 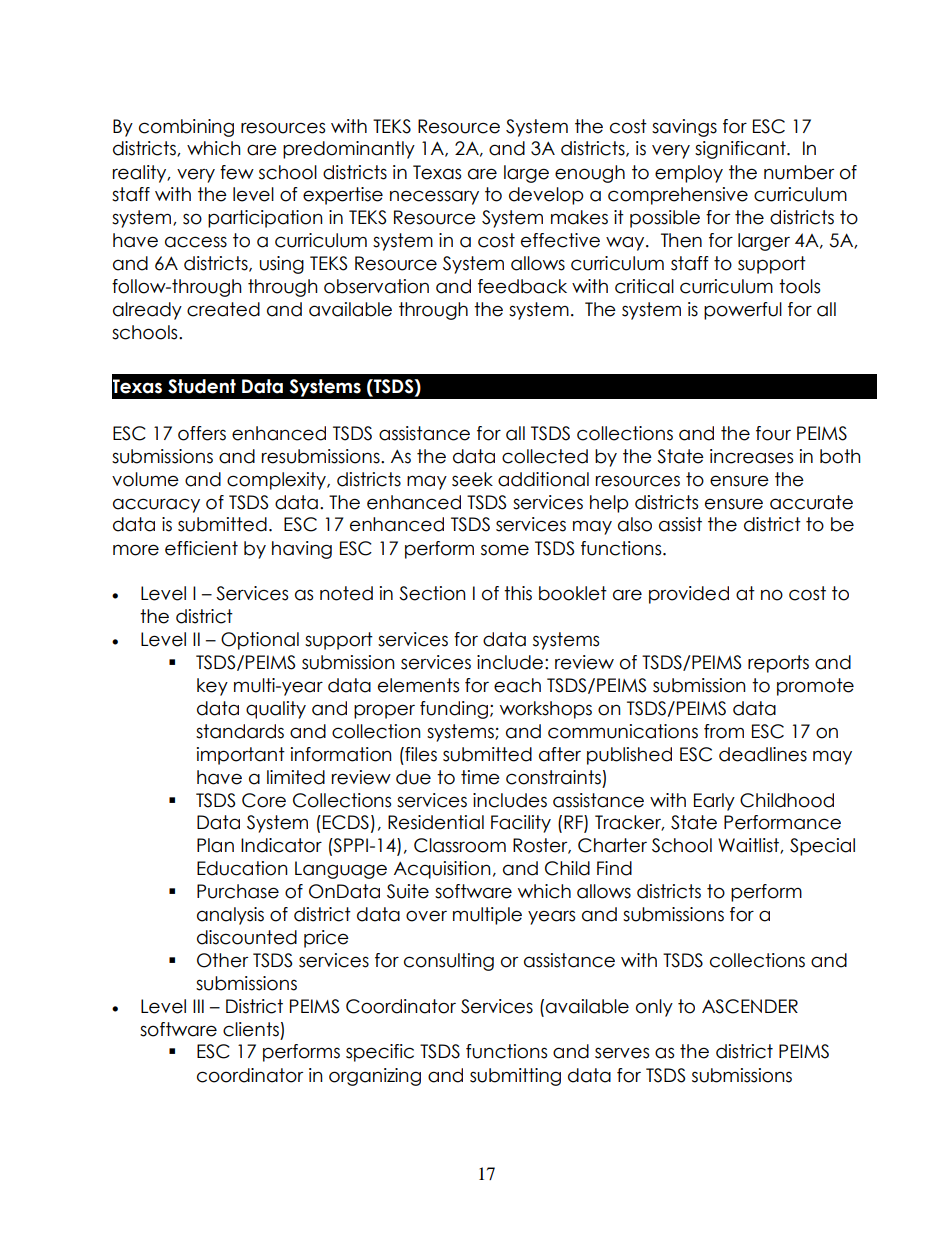 What do you see at coordinates (518, 593) in the page?
I see `this` at bounding box center [518, 593].
